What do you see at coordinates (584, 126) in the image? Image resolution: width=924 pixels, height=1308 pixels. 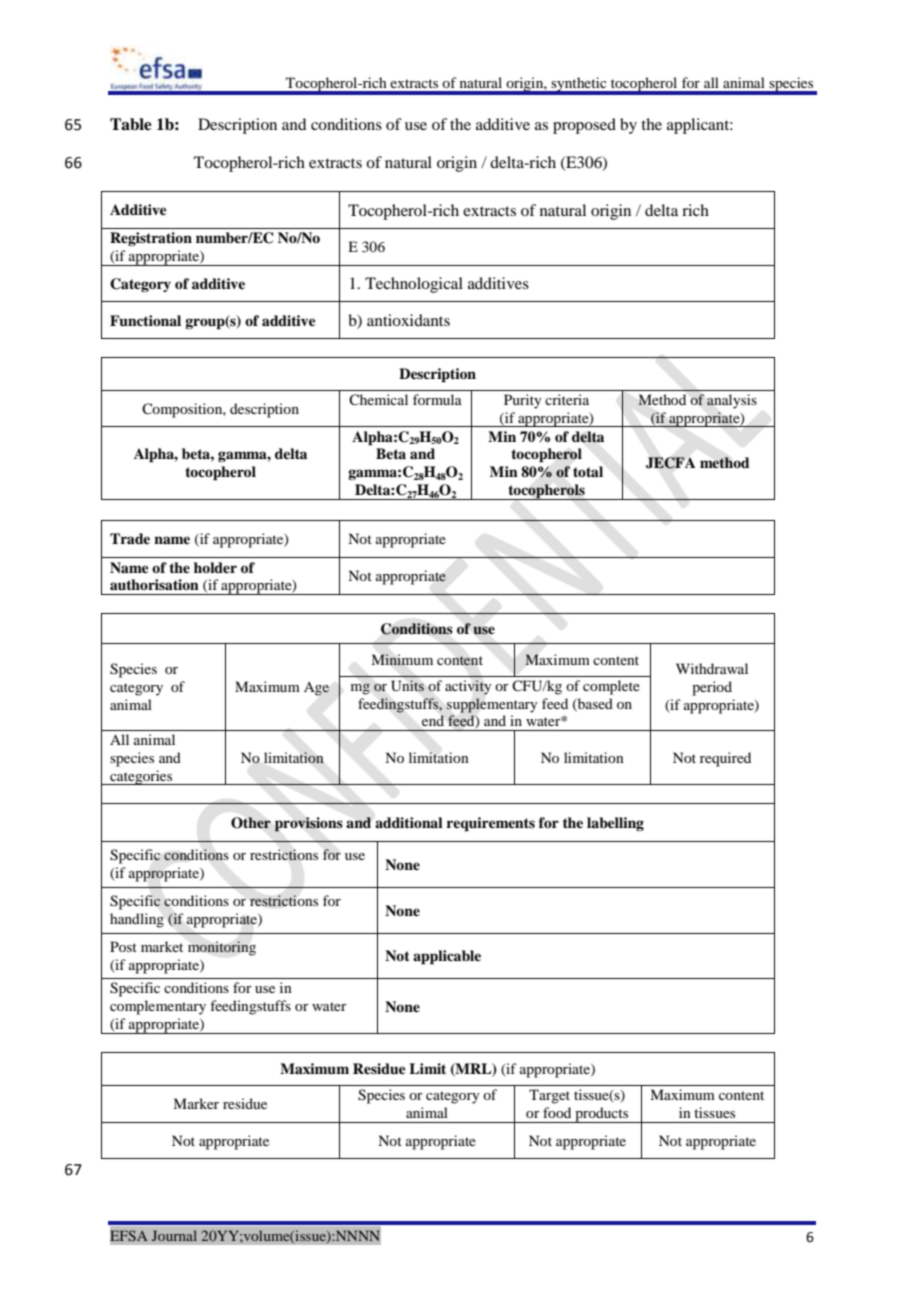 I see `proposed` at bounding box center [584, 126].
